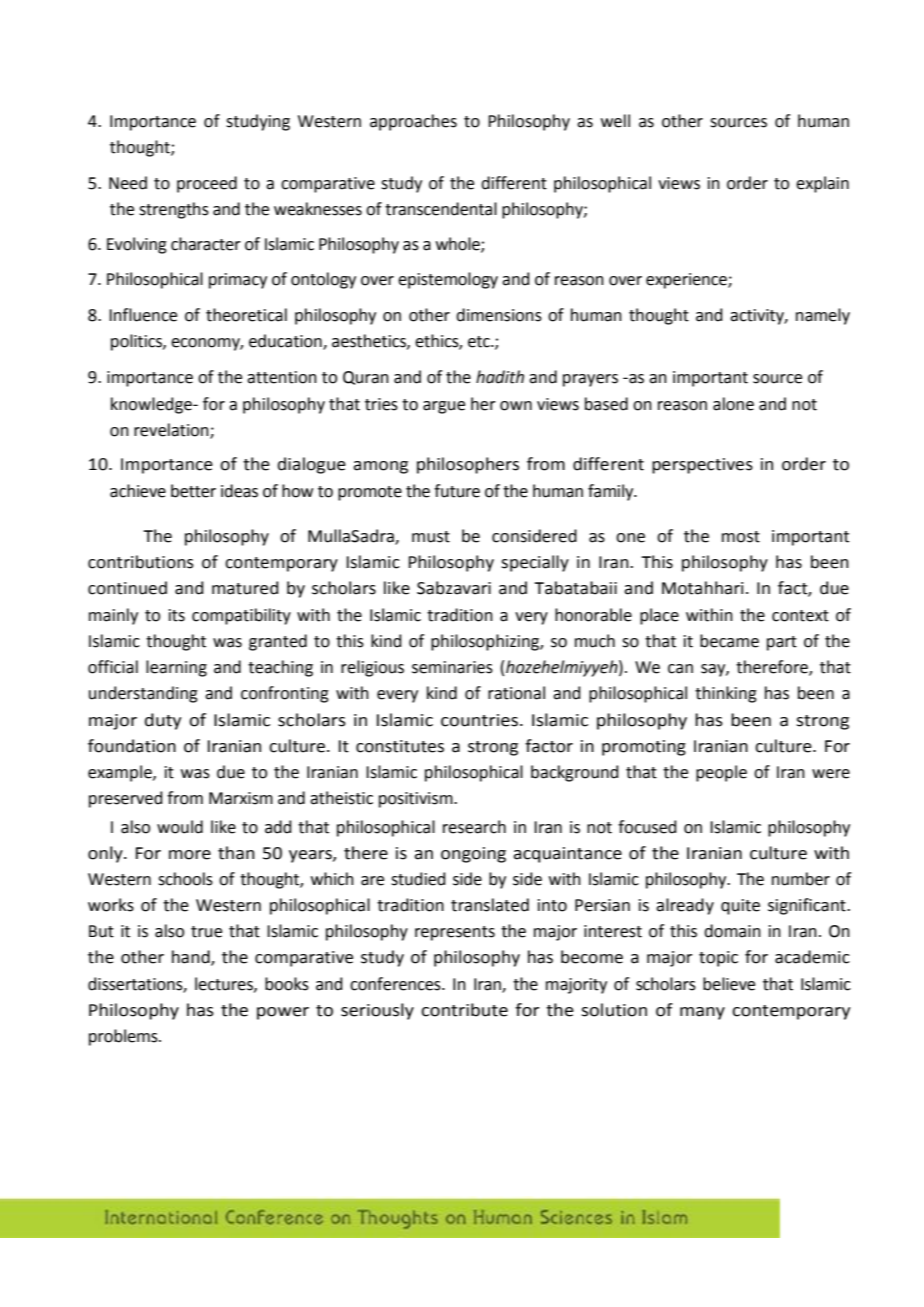 This screenshot has width=924, height=1307. Describe the element at coordinates (225, 984) in the screenshot. I see `lectures` at that location.
